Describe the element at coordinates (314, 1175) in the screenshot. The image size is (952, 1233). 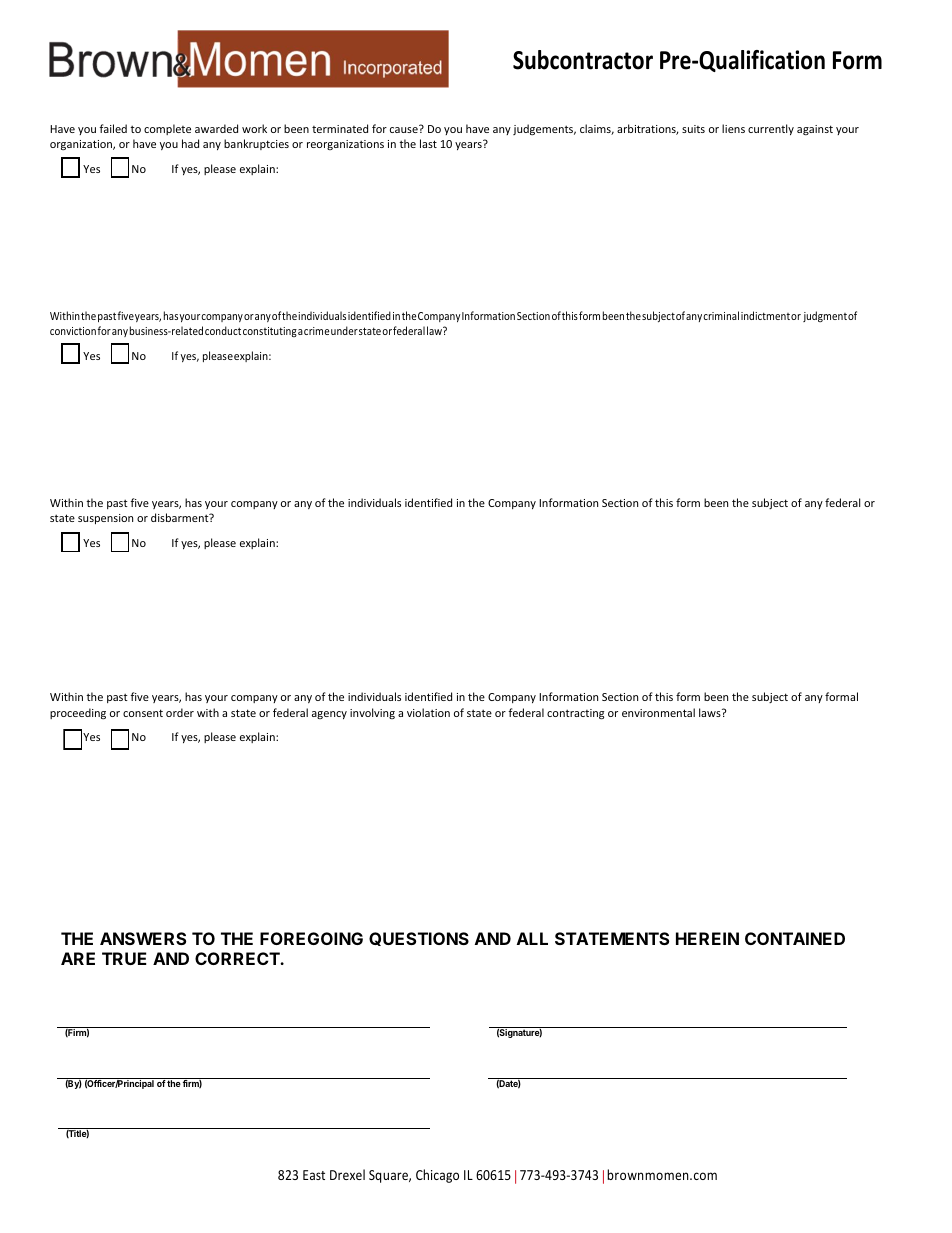
I see `East` at that location.
